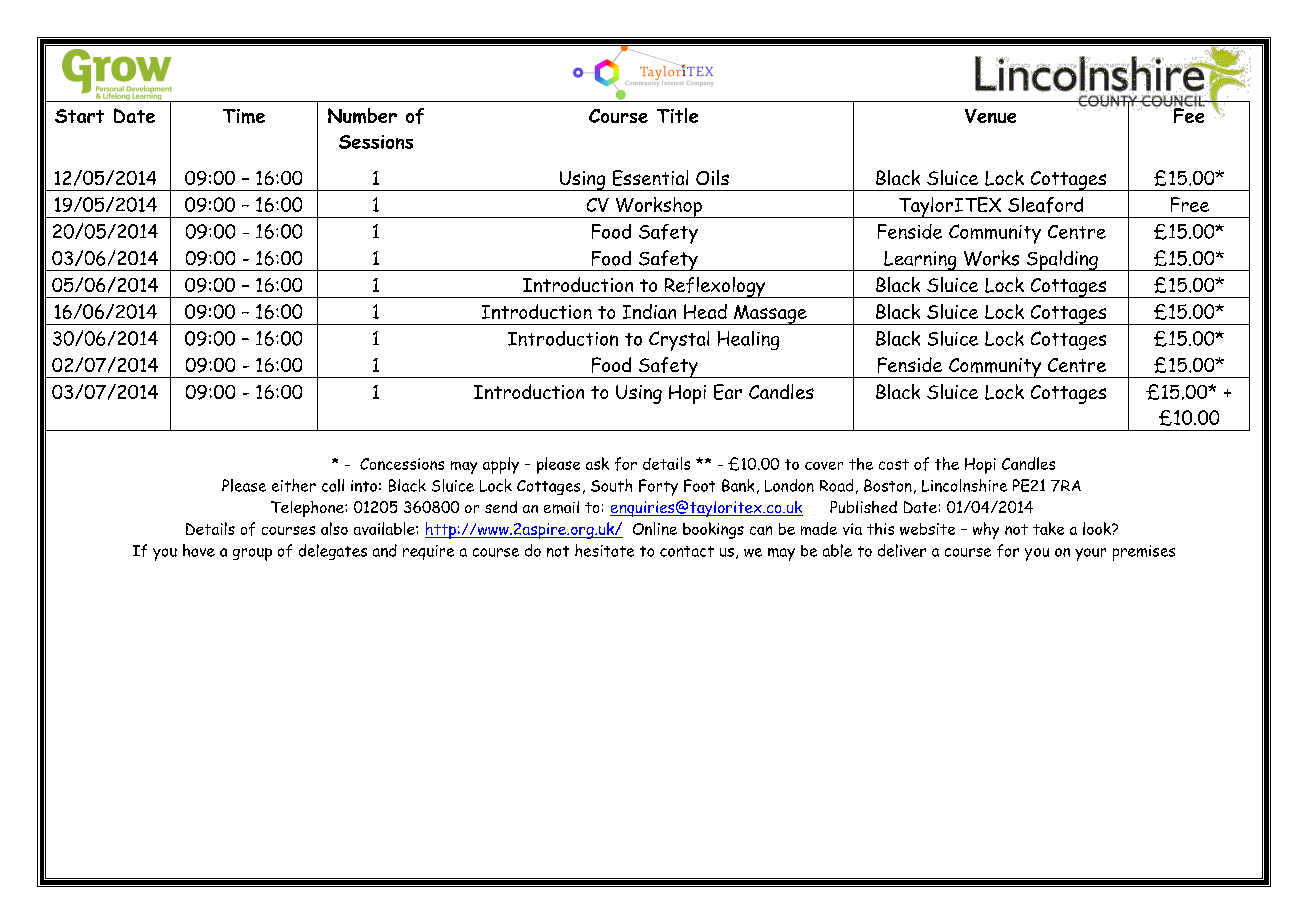 The image size is (1308, 924). I want to click on have, so click(199, 550).
